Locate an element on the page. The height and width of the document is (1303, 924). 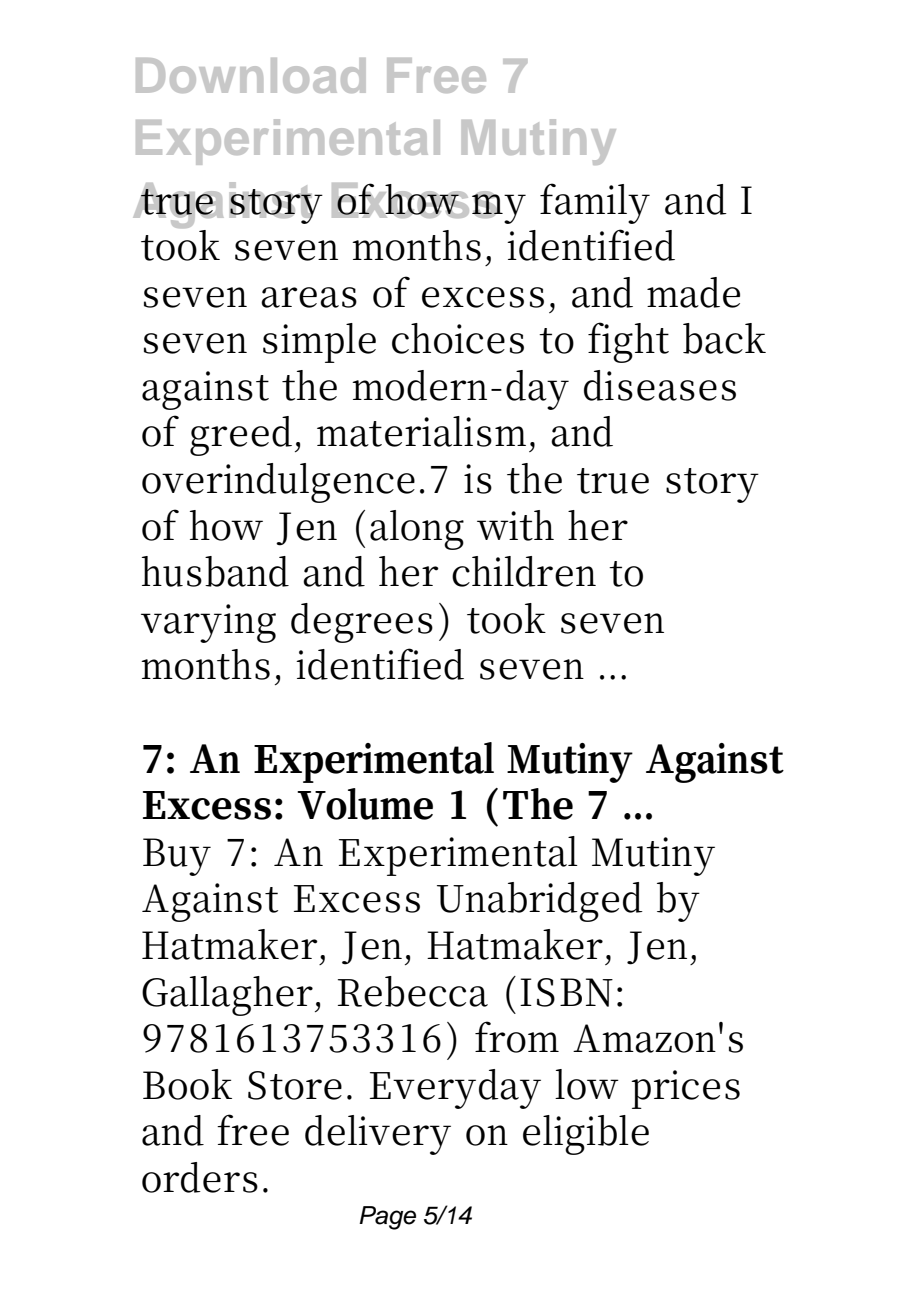
orders is located at coordinates (200, 1177).
